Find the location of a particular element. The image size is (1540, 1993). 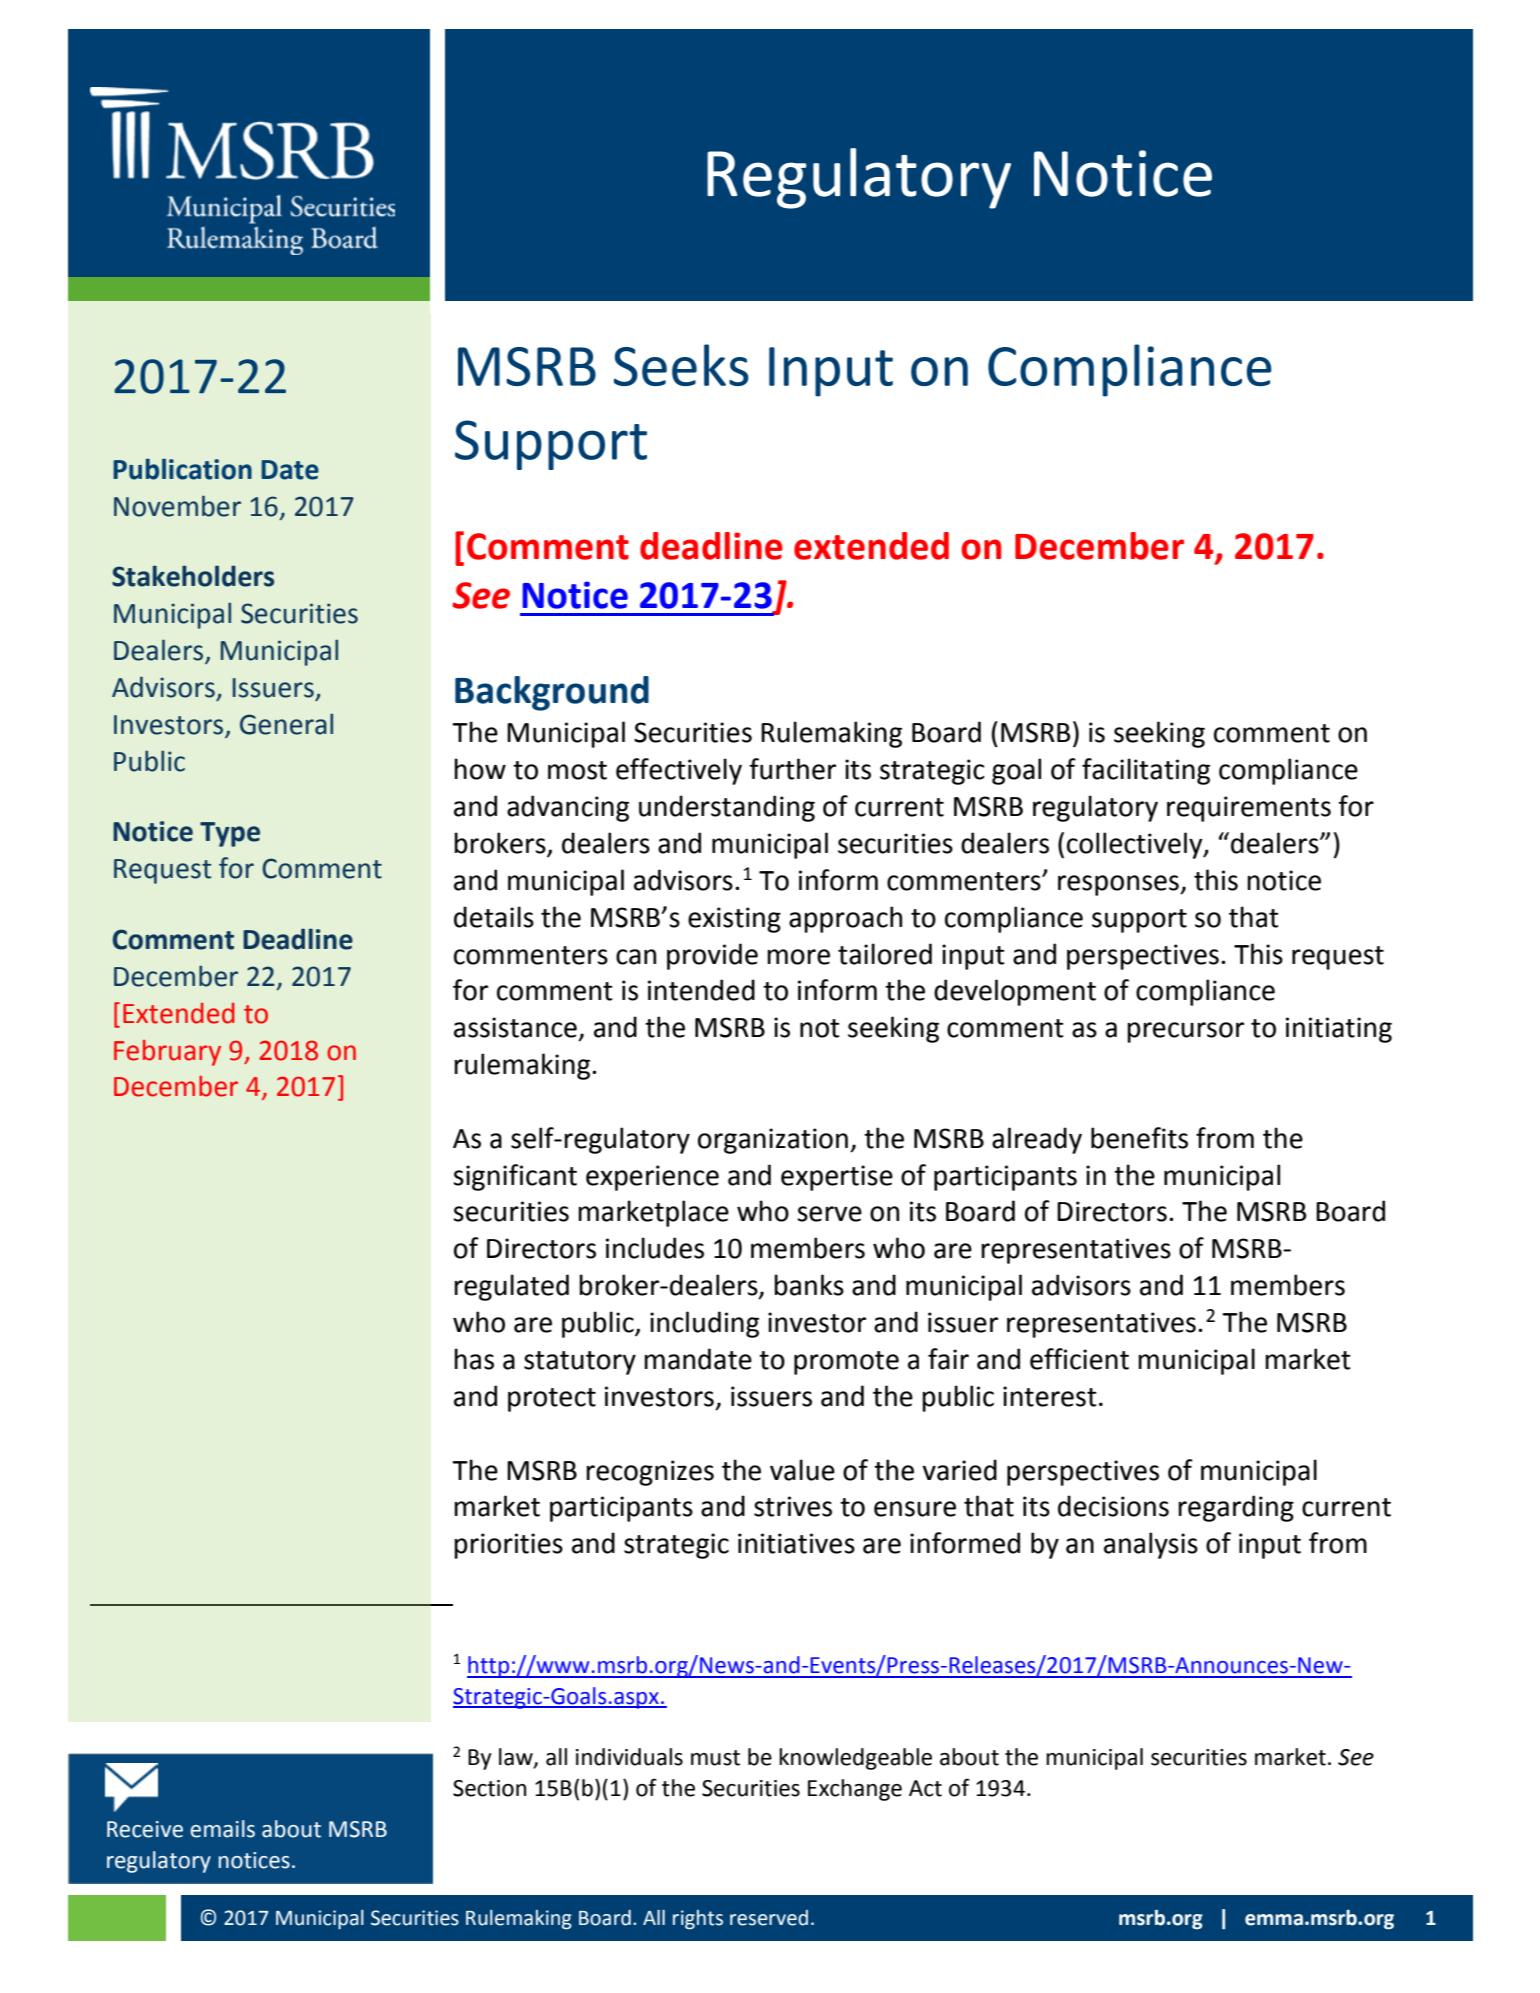

rights is located at coordinates (698, 1920).
